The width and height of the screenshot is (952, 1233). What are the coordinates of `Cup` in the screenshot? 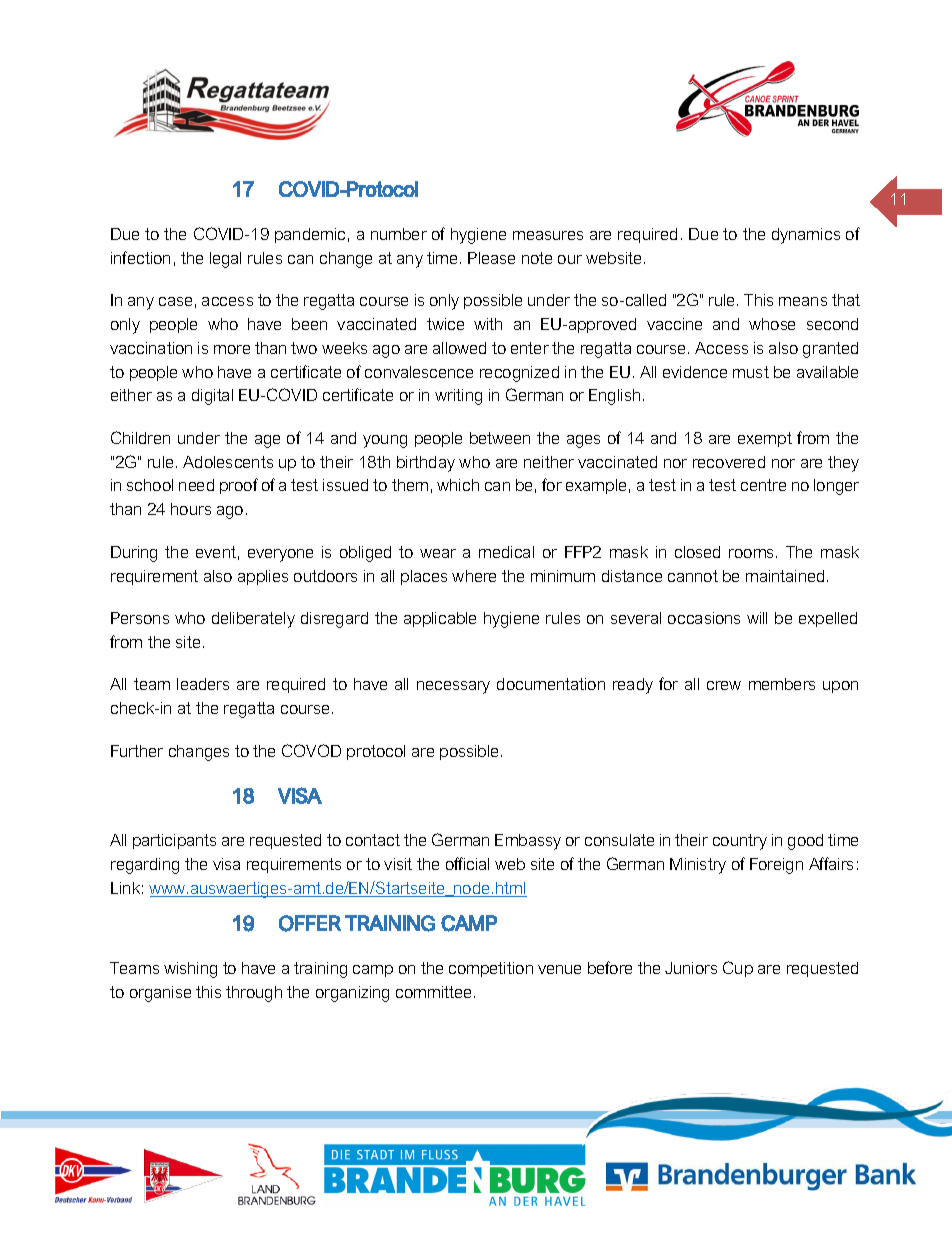 It's located at (738, 969).
